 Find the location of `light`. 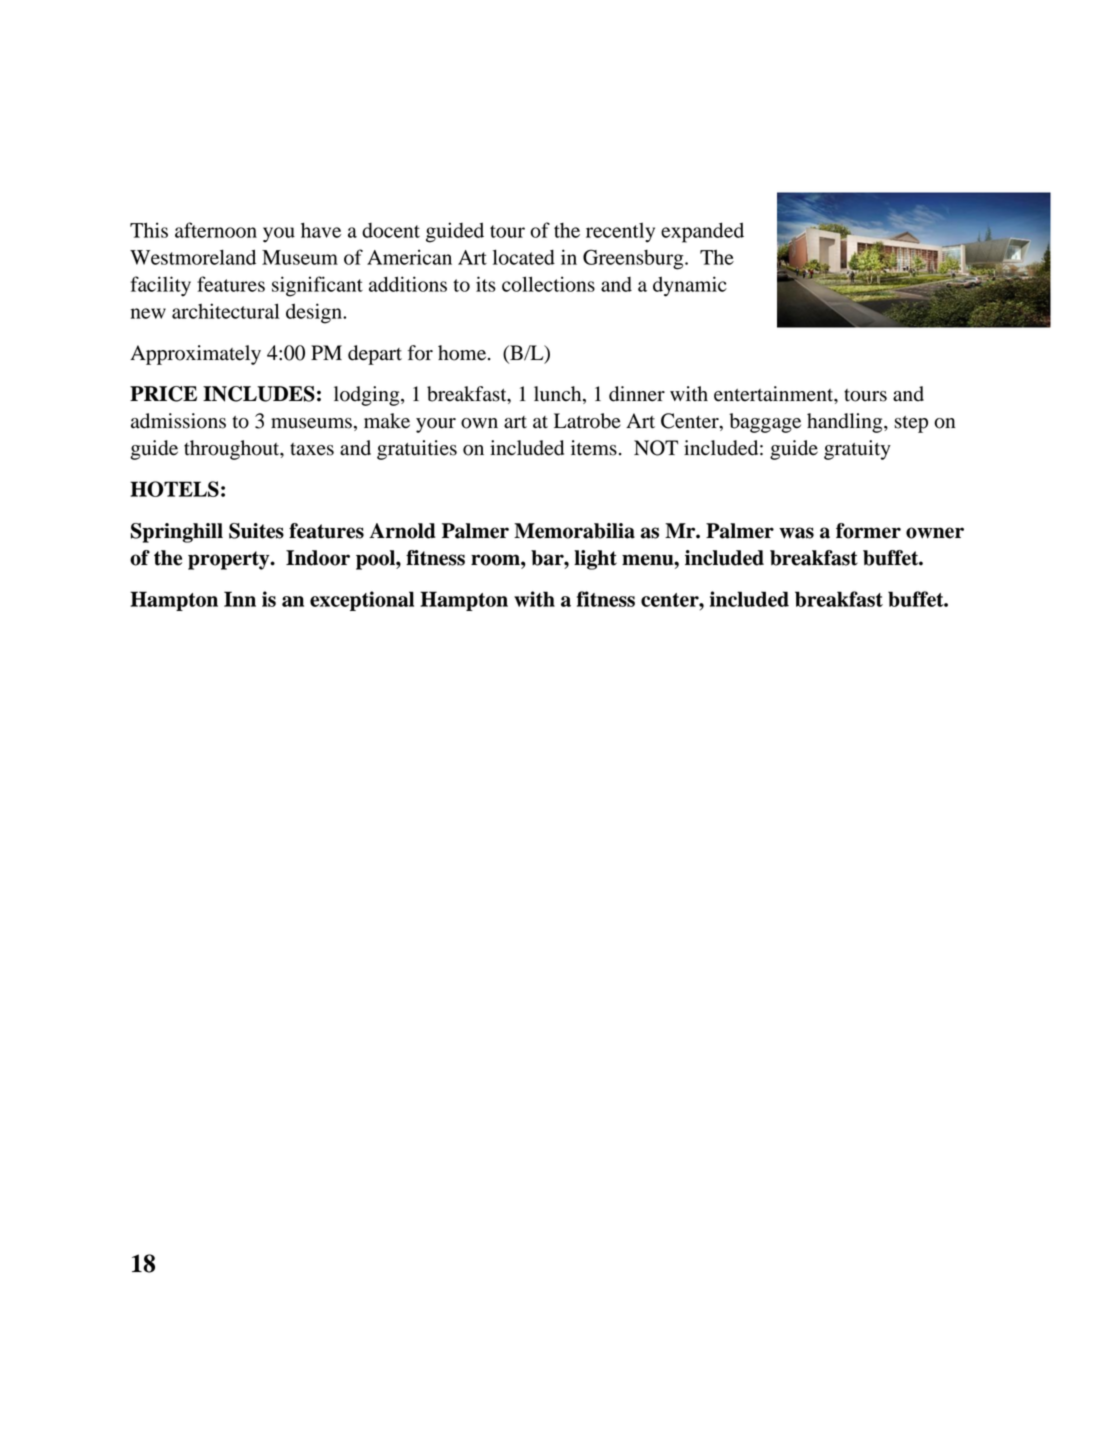

light is located at coordinates (595, 560).
